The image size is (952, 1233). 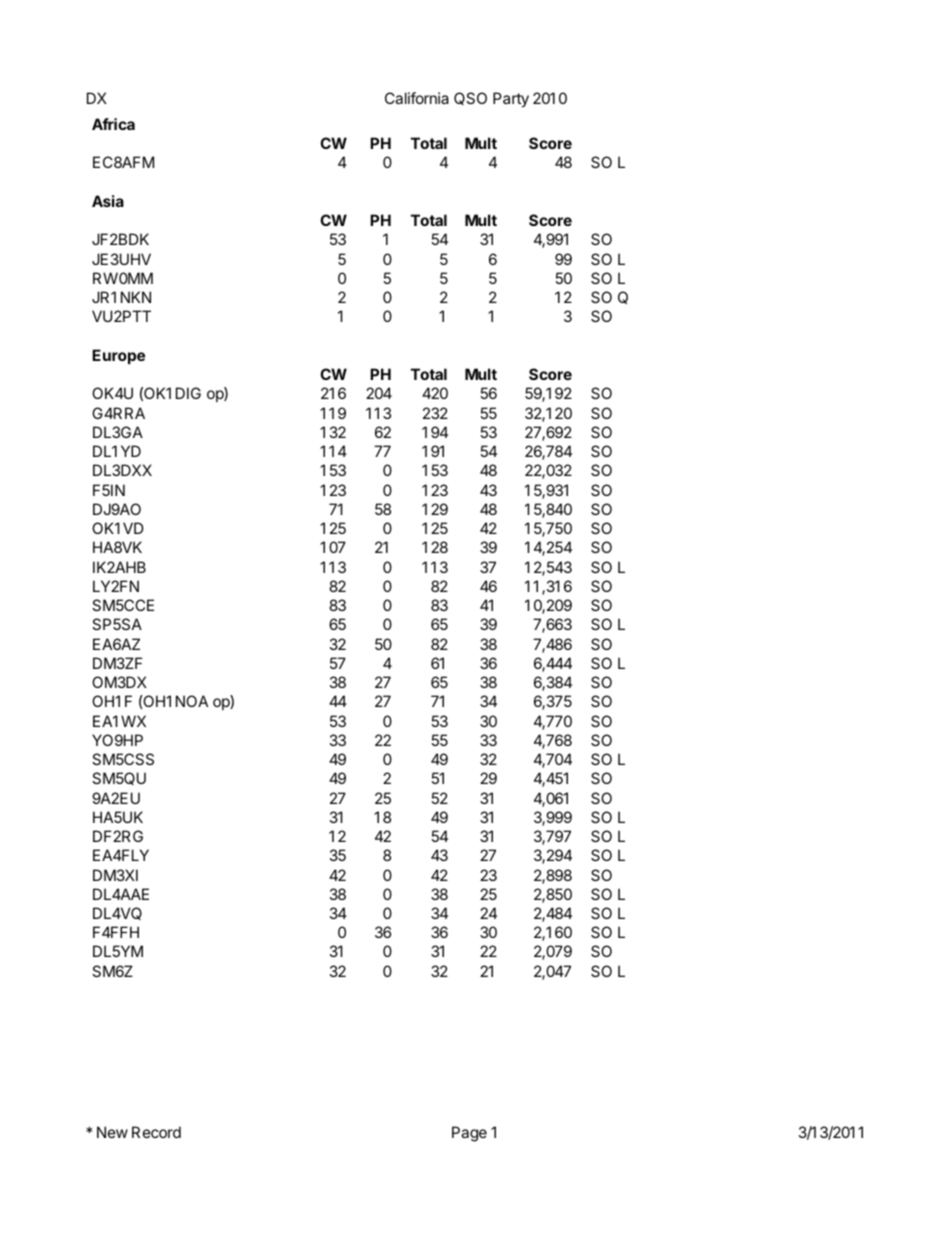 What do you see at coordinates (108, 201) in the image?
I see `Asia` at bounding box center [108, 201].
